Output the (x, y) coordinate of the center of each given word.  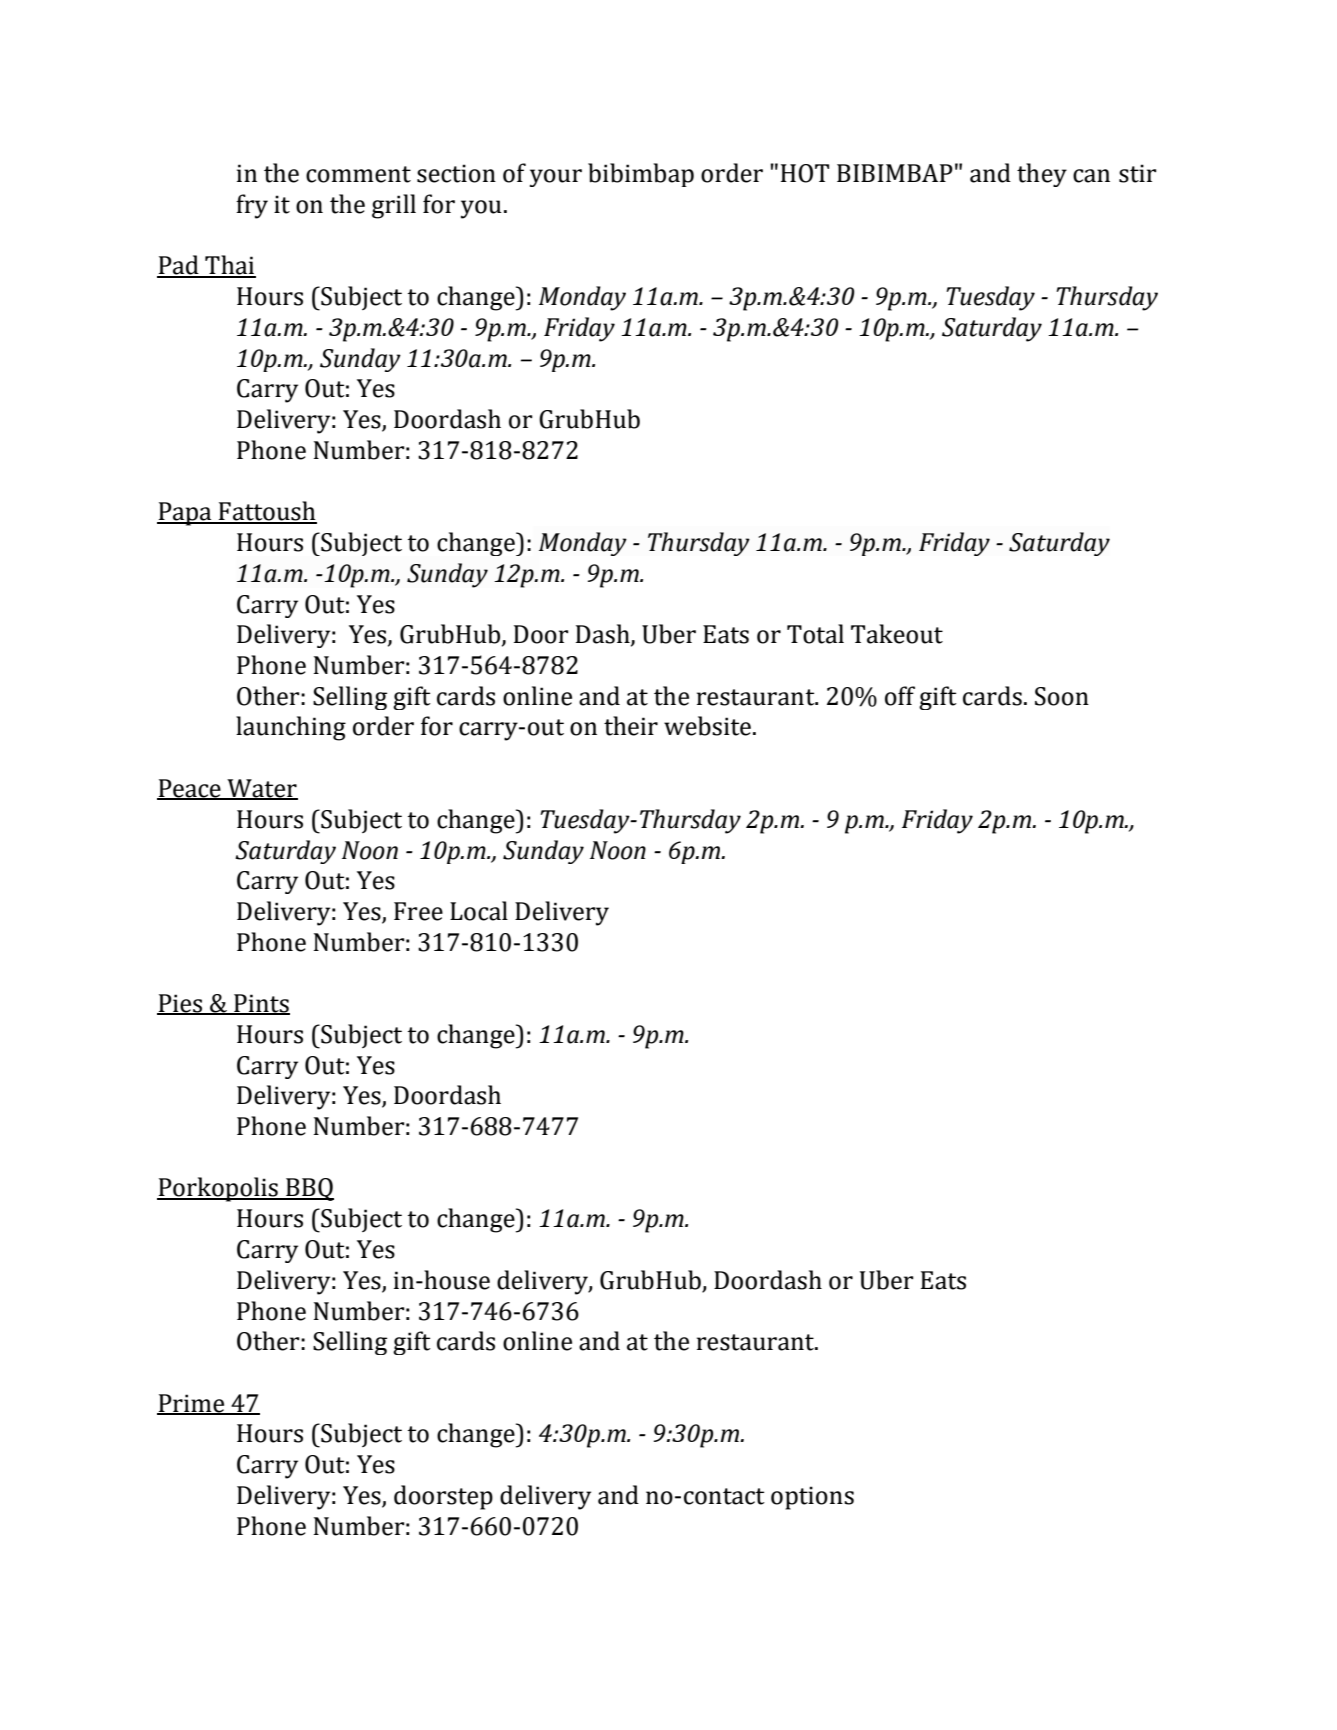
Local (479, 911)
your (556, 178)
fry (252, 206)
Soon (1062, 696)
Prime (192, 1404)
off (900, 696)
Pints (261, 1004)
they (1042, 175)
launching (291, 728)
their (631, 726)
